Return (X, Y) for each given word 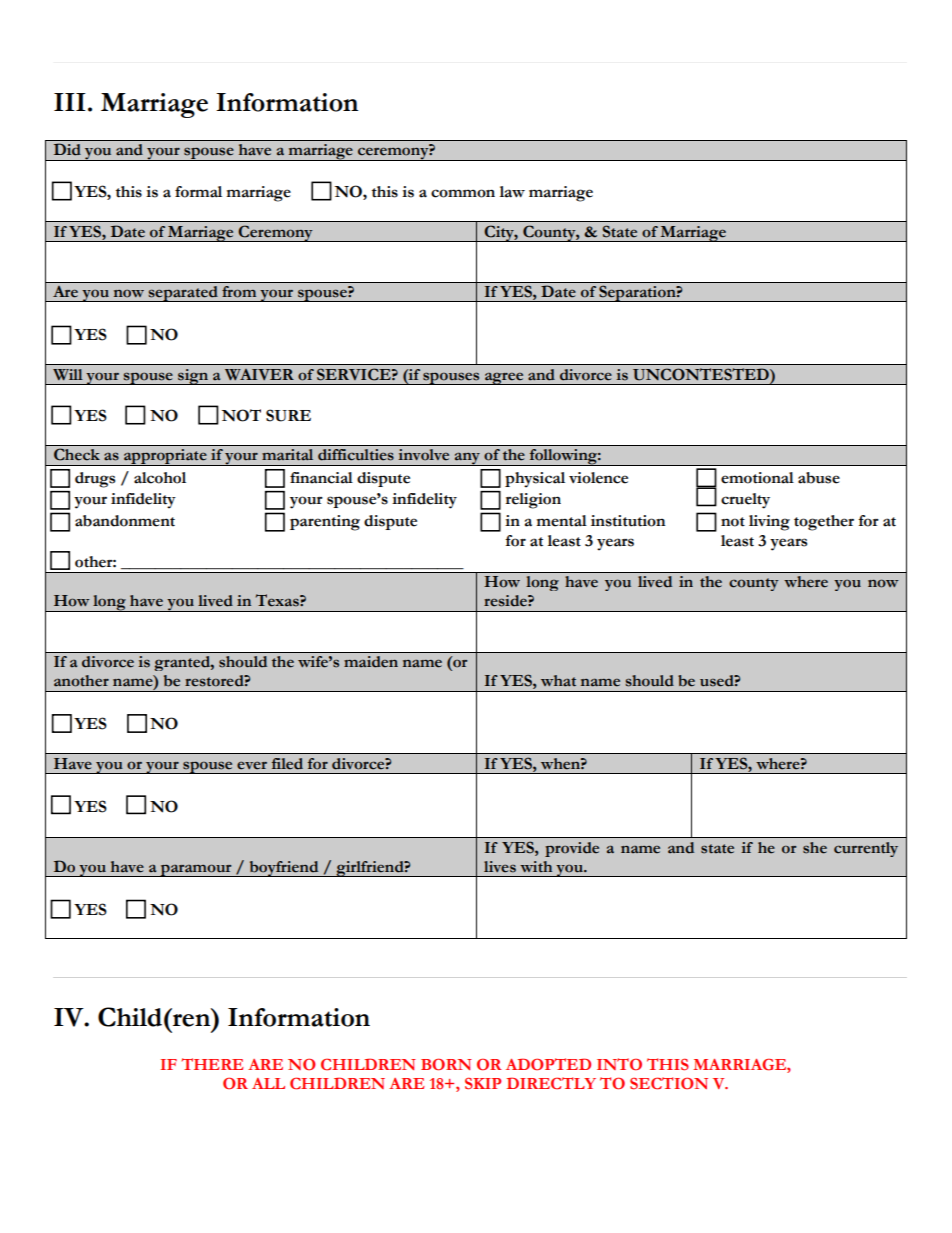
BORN (446, 1064)
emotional (757, 478)
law (512, 192)
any (467, 459)
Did (67, 149)
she (815, 848)
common (463, 193)
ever (252, 765)
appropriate (165, 457)
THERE (212, 1064)
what (558, 681)
